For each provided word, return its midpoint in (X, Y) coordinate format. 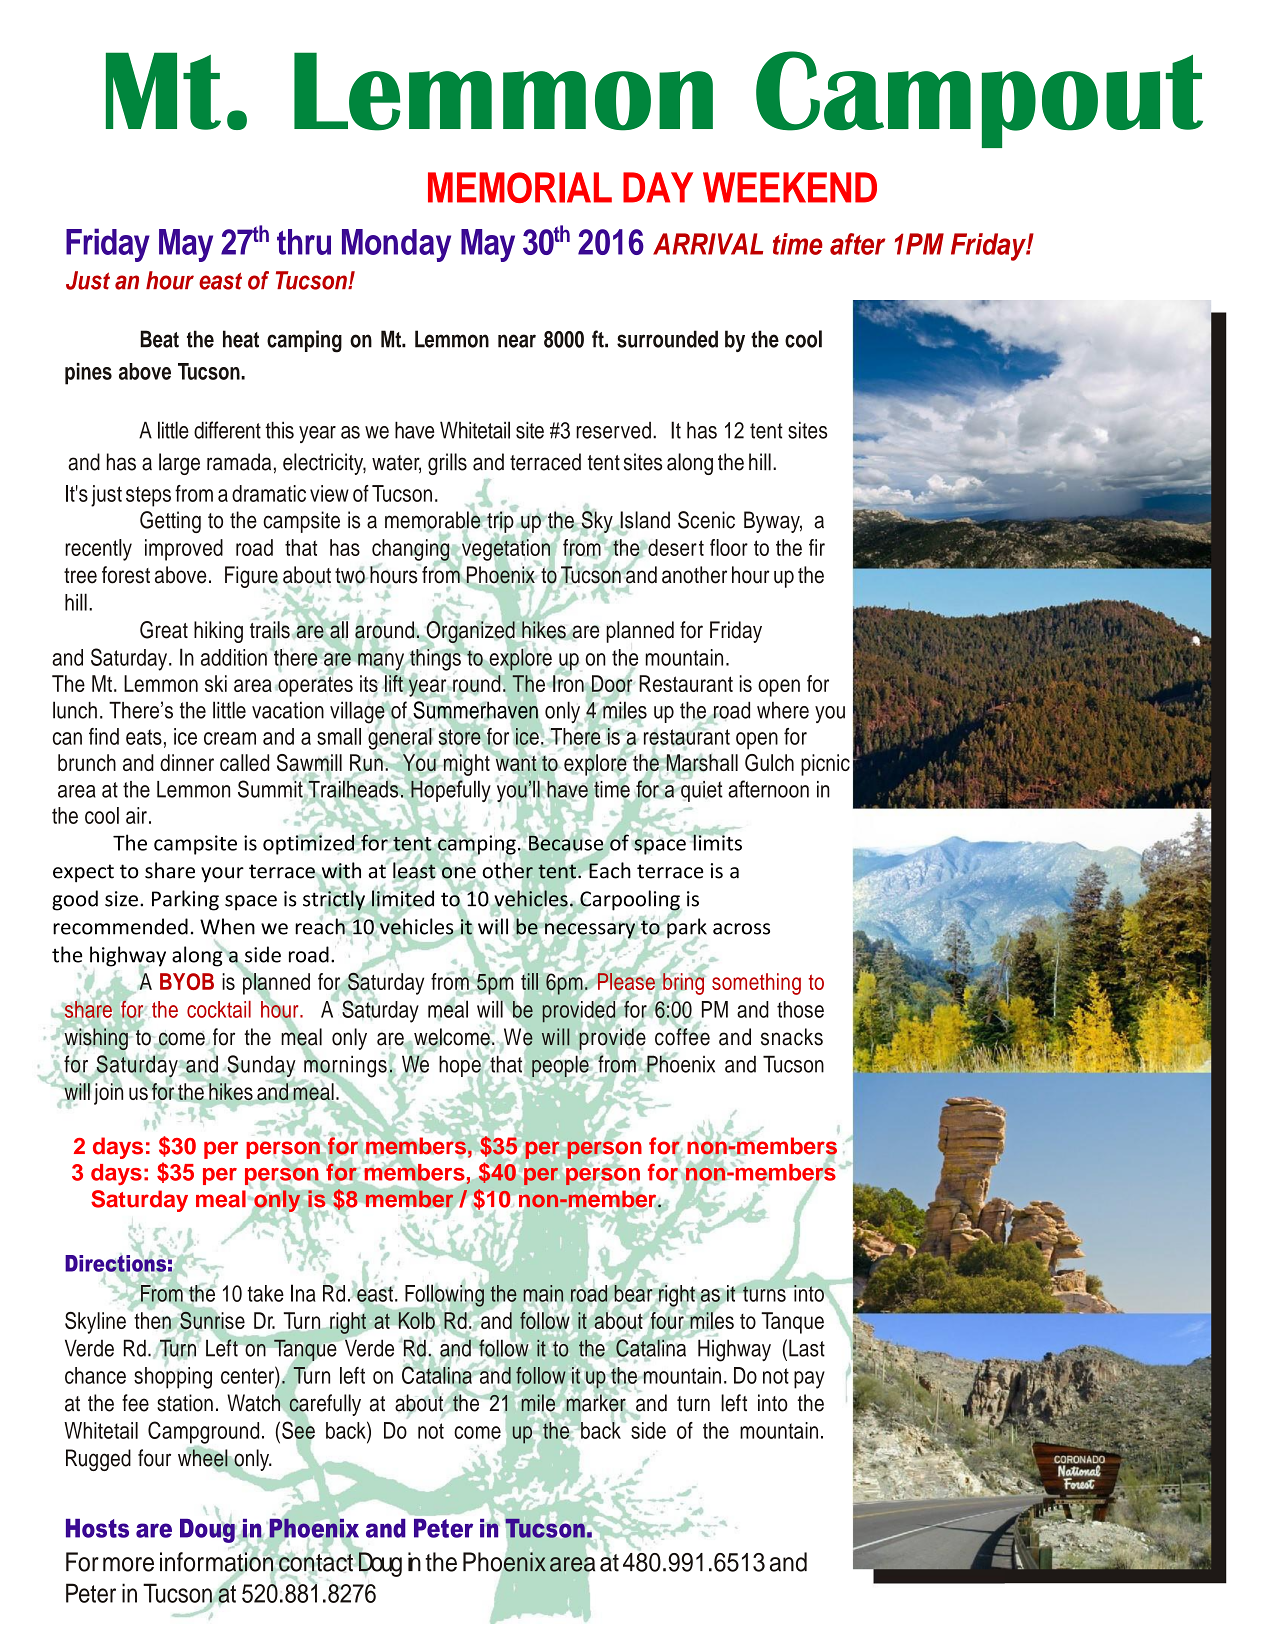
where (783, 710)
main (545, 1294)
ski (216, 683)
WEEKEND (790, 187)
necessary (590, 931)
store (460, 737)
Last (807, 1348)
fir (817, 547)
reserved (613, 430)
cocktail (219, 1009)
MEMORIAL (520, 187)
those (800, 1009)
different (227, 430)
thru (304, 242)
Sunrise (212, 1320)
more (128, 1564)
